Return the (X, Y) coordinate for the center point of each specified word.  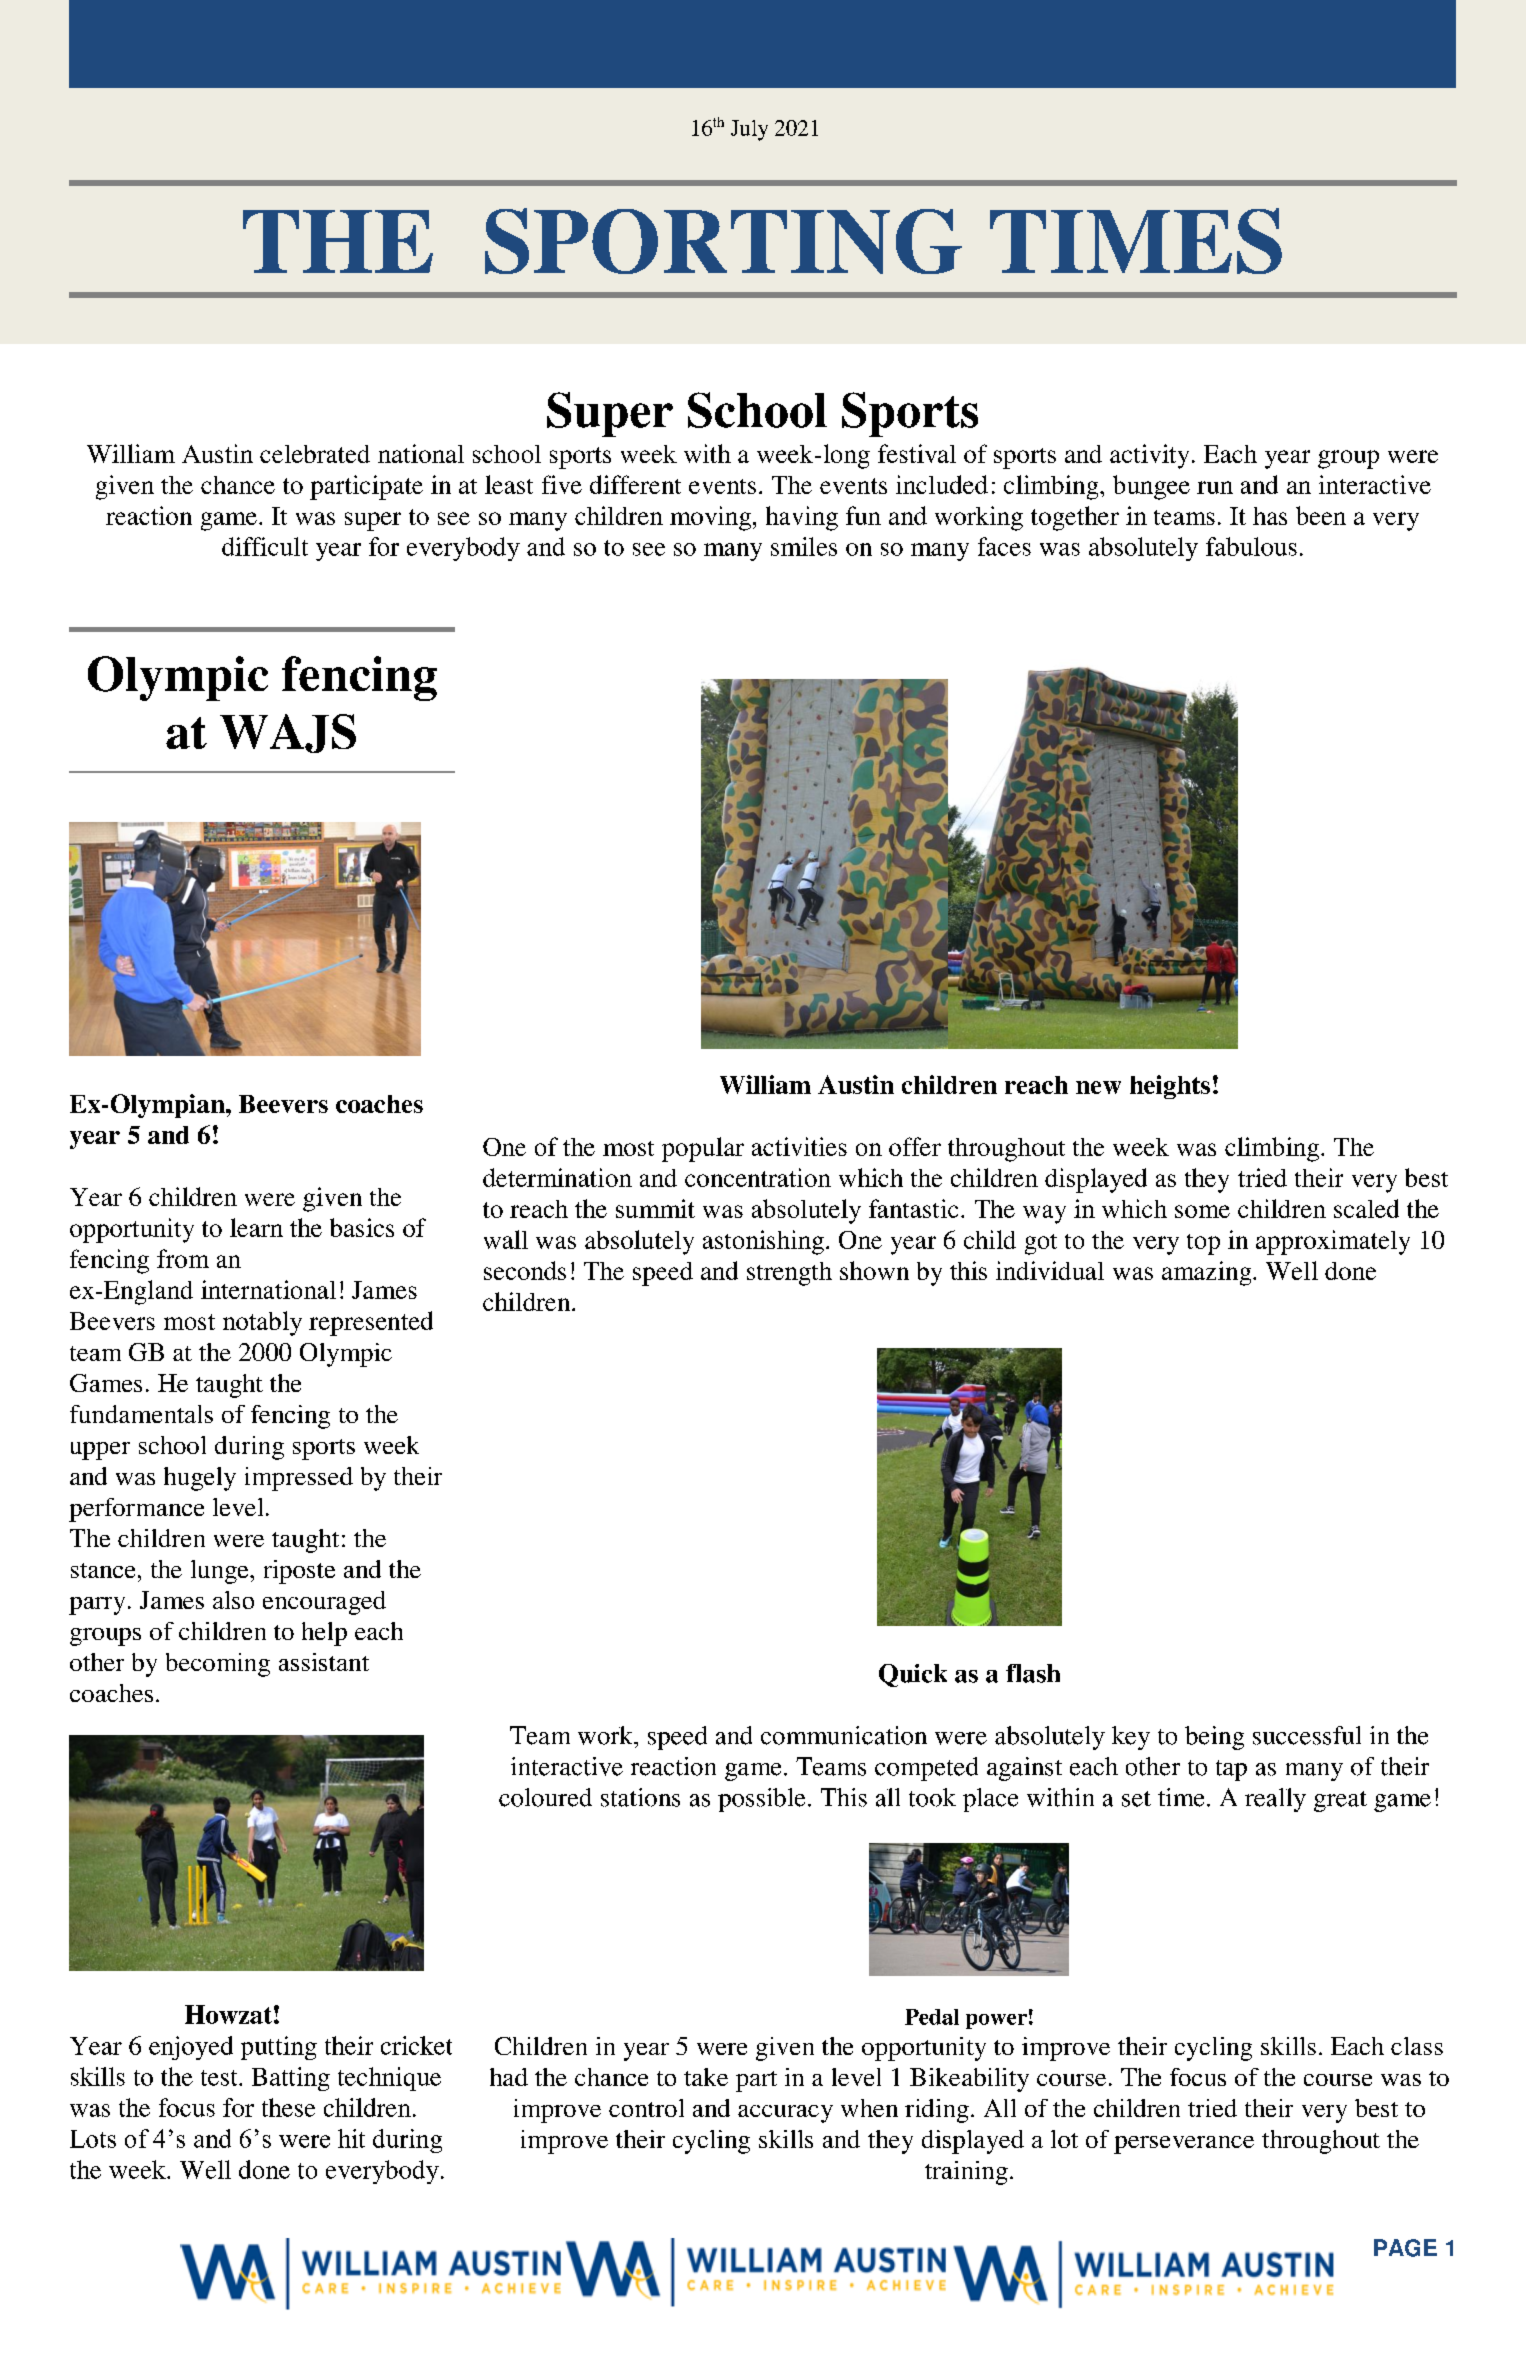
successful (1307, 1735)
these (288, 2107)
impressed (299, 1479)
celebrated (315, 454)
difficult (265, 546)
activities (799, 1146)
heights (1170, 1087)
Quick (913, 1675)
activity (1149, 456)
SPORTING (723, 241)
